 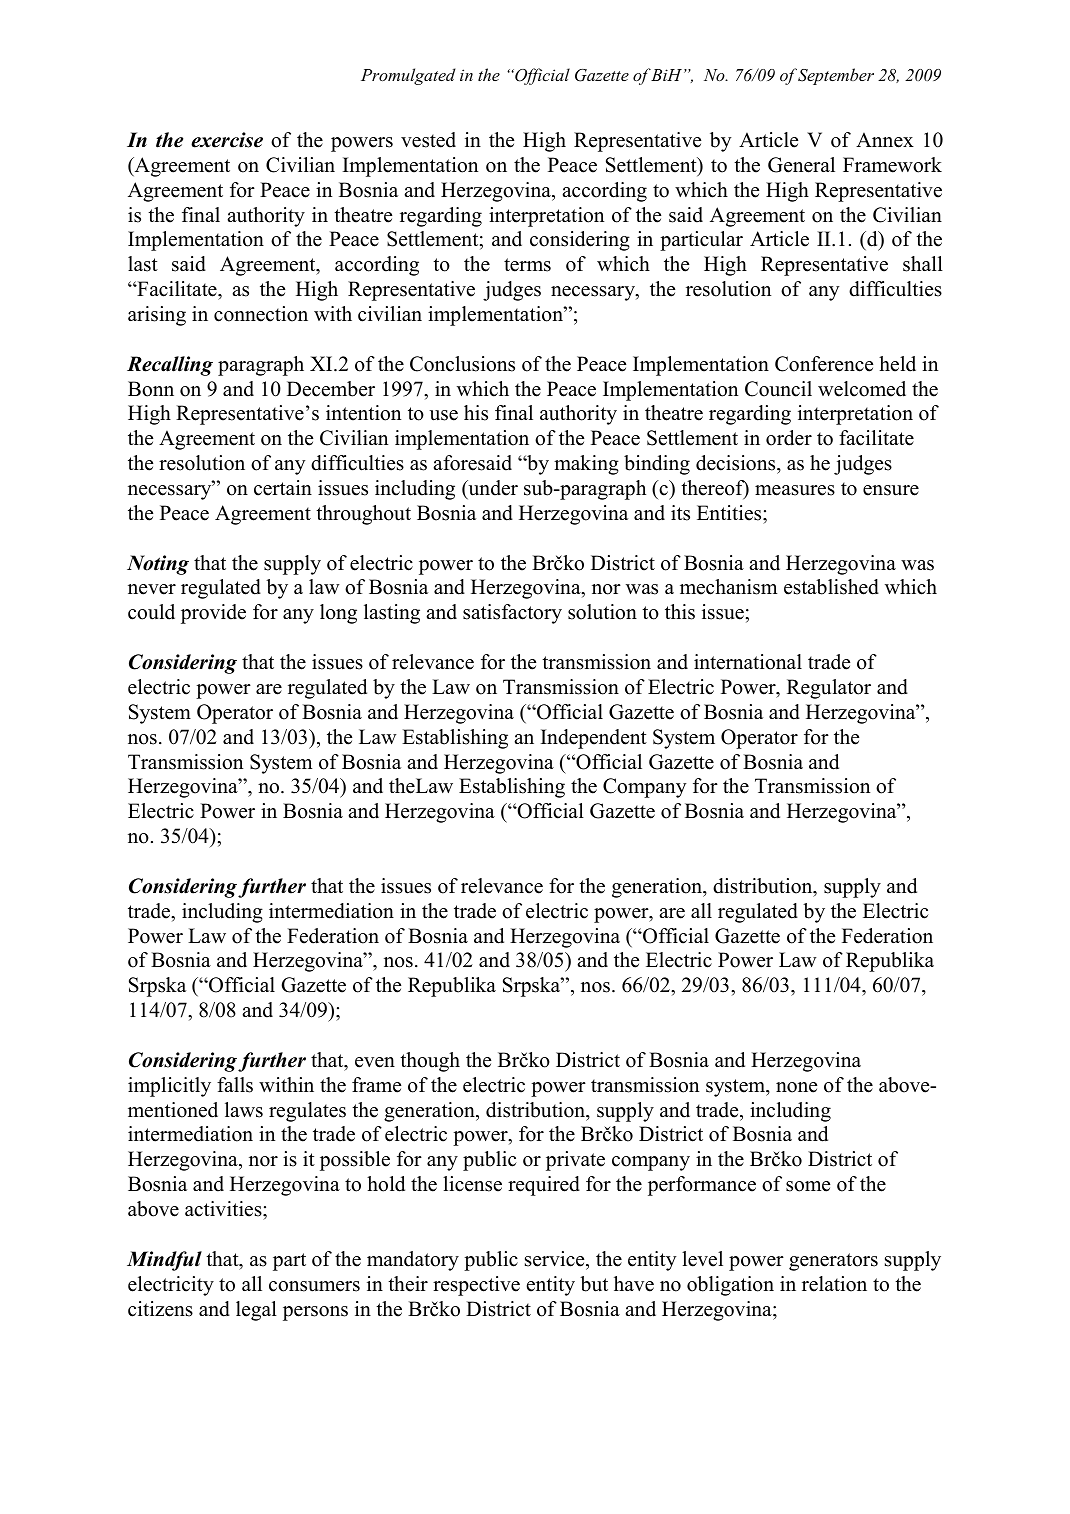 What do you see at coordinates (829, 689) in the page?
I see `Regulator` at bounding box center [829, 689].
